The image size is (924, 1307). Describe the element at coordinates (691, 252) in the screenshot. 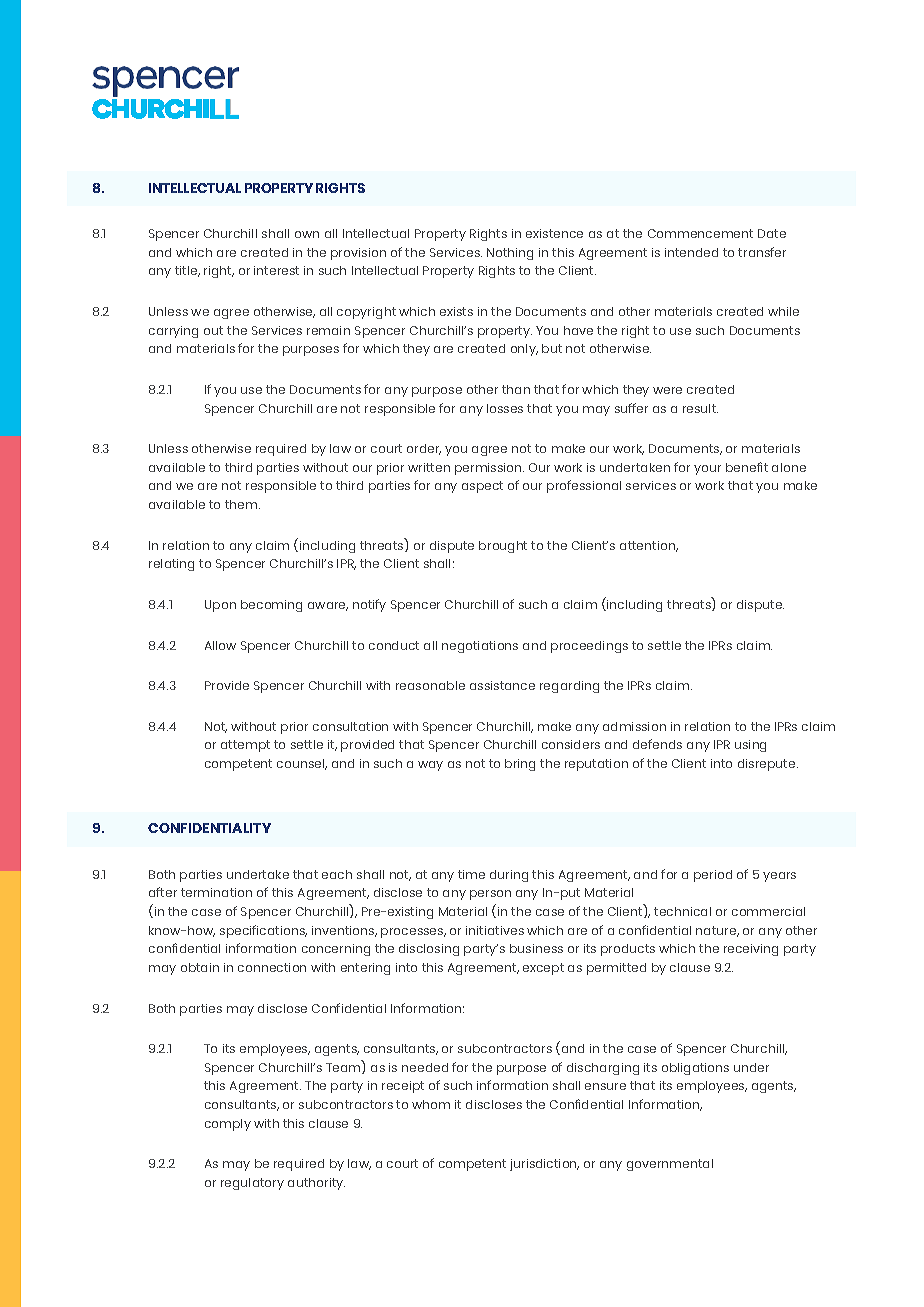

I see `intended` at that location.
